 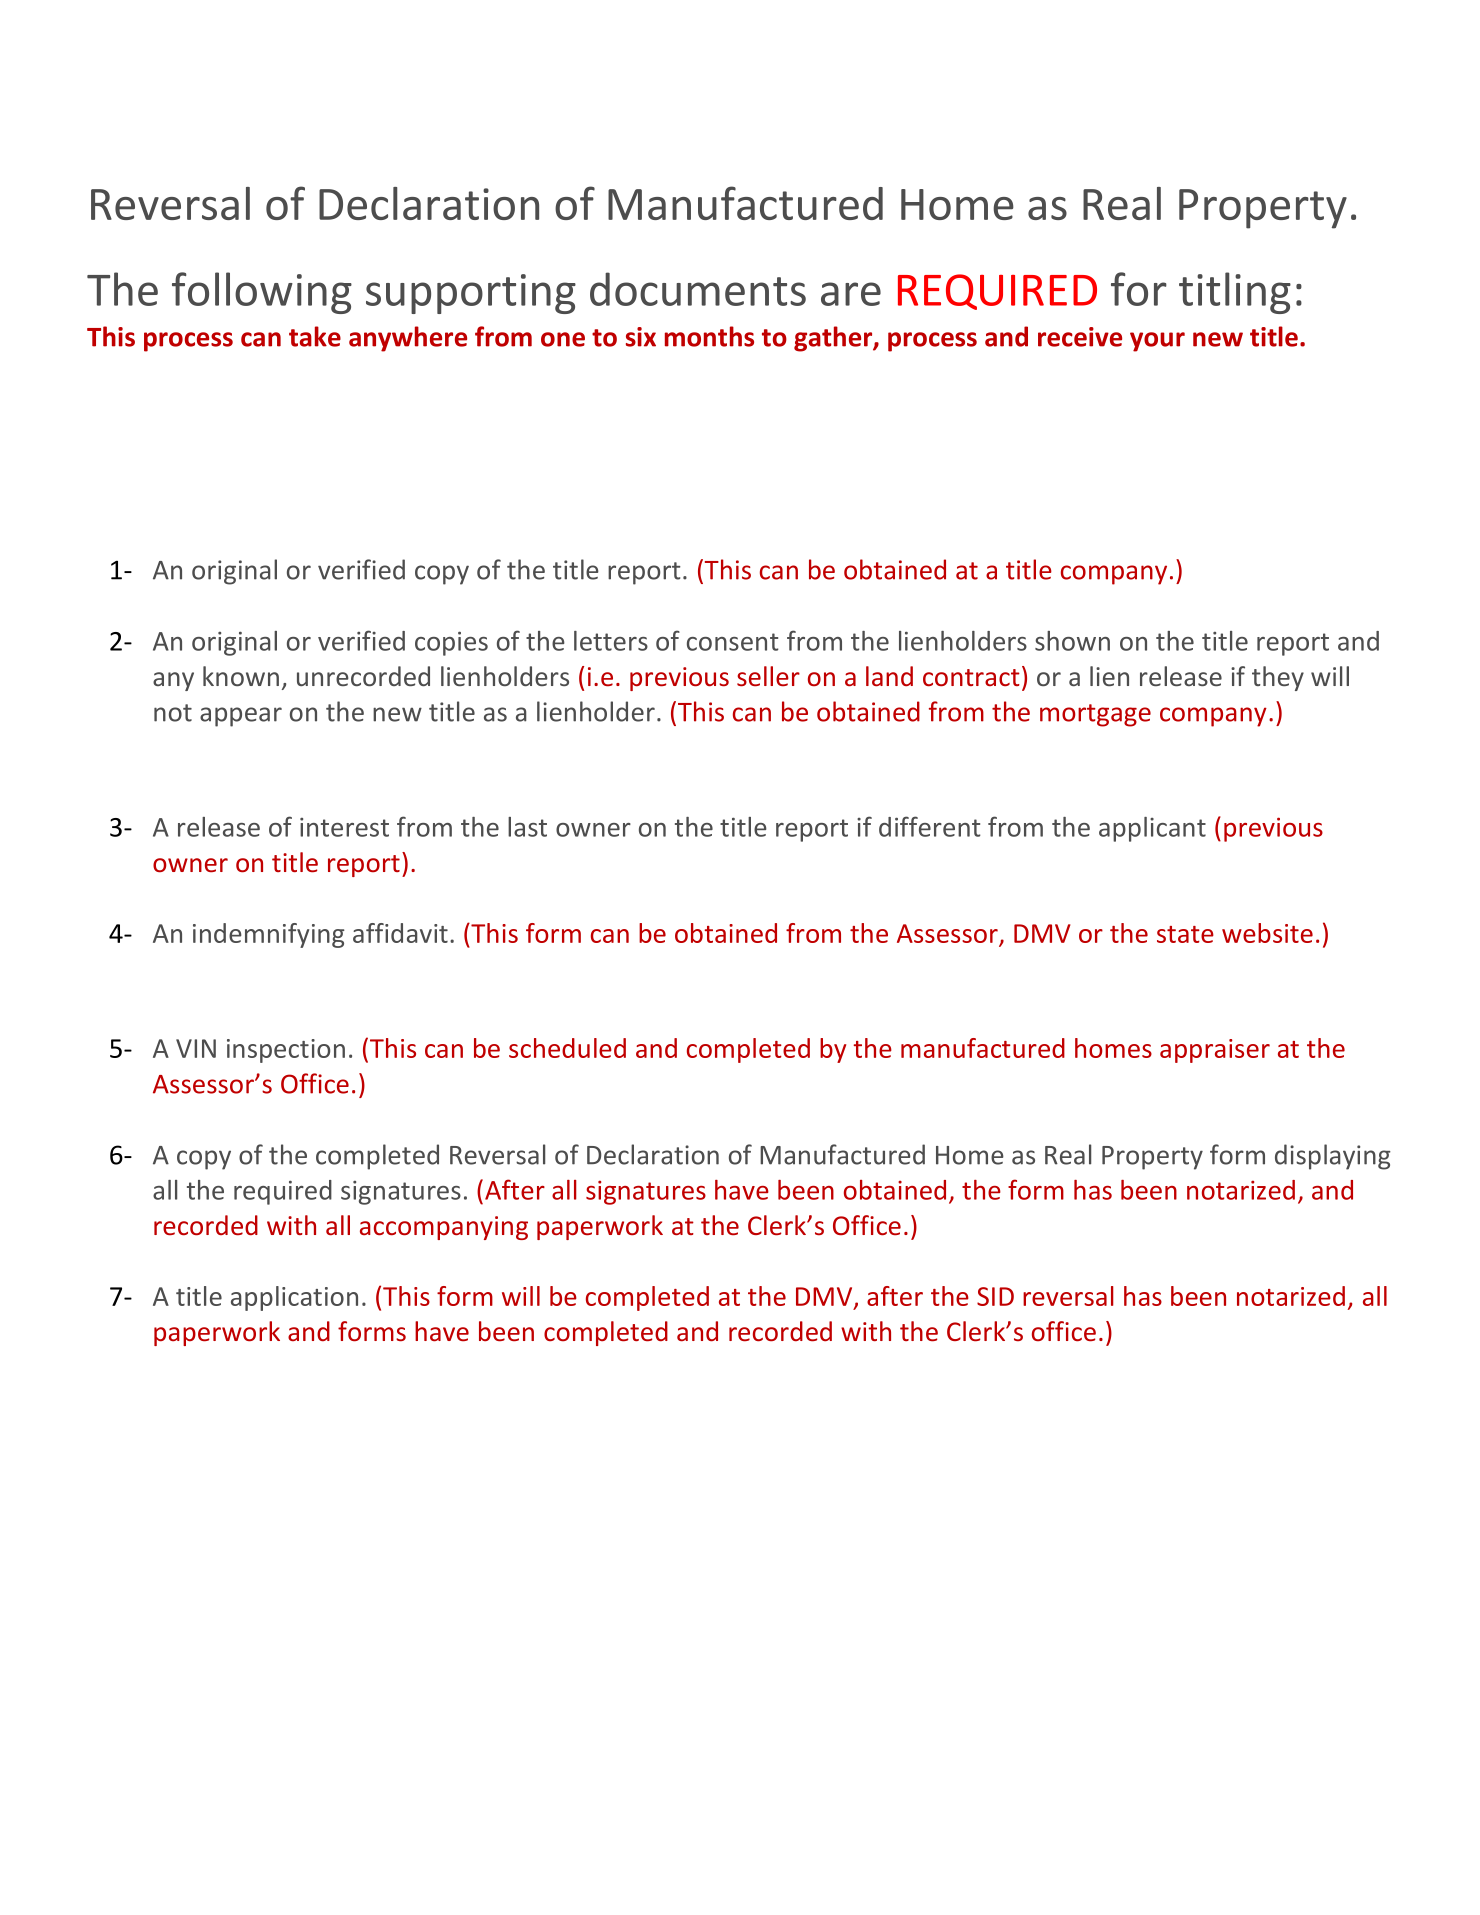 I want to click on your, so click(x=1157, y=342).
